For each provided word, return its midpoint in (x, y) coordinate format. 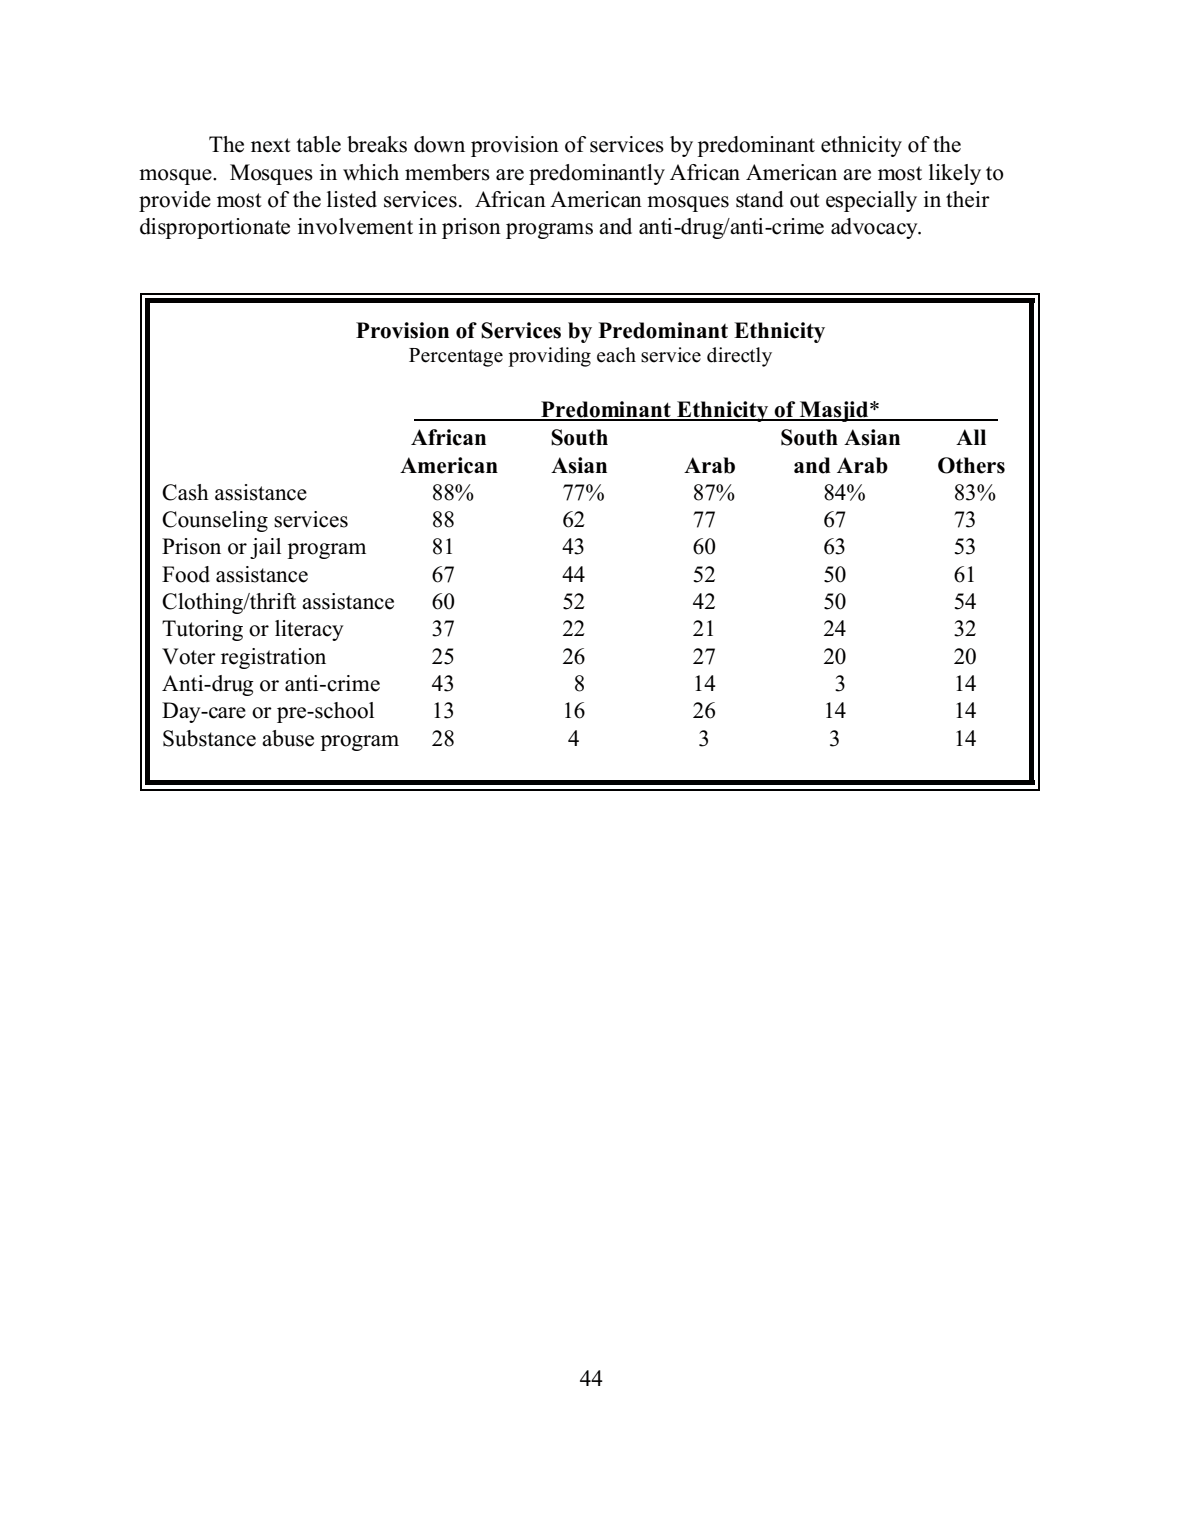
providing (550, 357)
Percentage (456, 357)
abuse (288, 738)
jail (265, 548)
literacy (309, 630)
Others (971, 465)
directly (739, 357)
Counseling (215, 521)
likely (955, 174)
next (271, 145)
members (447, 172)
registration (273, 658)
